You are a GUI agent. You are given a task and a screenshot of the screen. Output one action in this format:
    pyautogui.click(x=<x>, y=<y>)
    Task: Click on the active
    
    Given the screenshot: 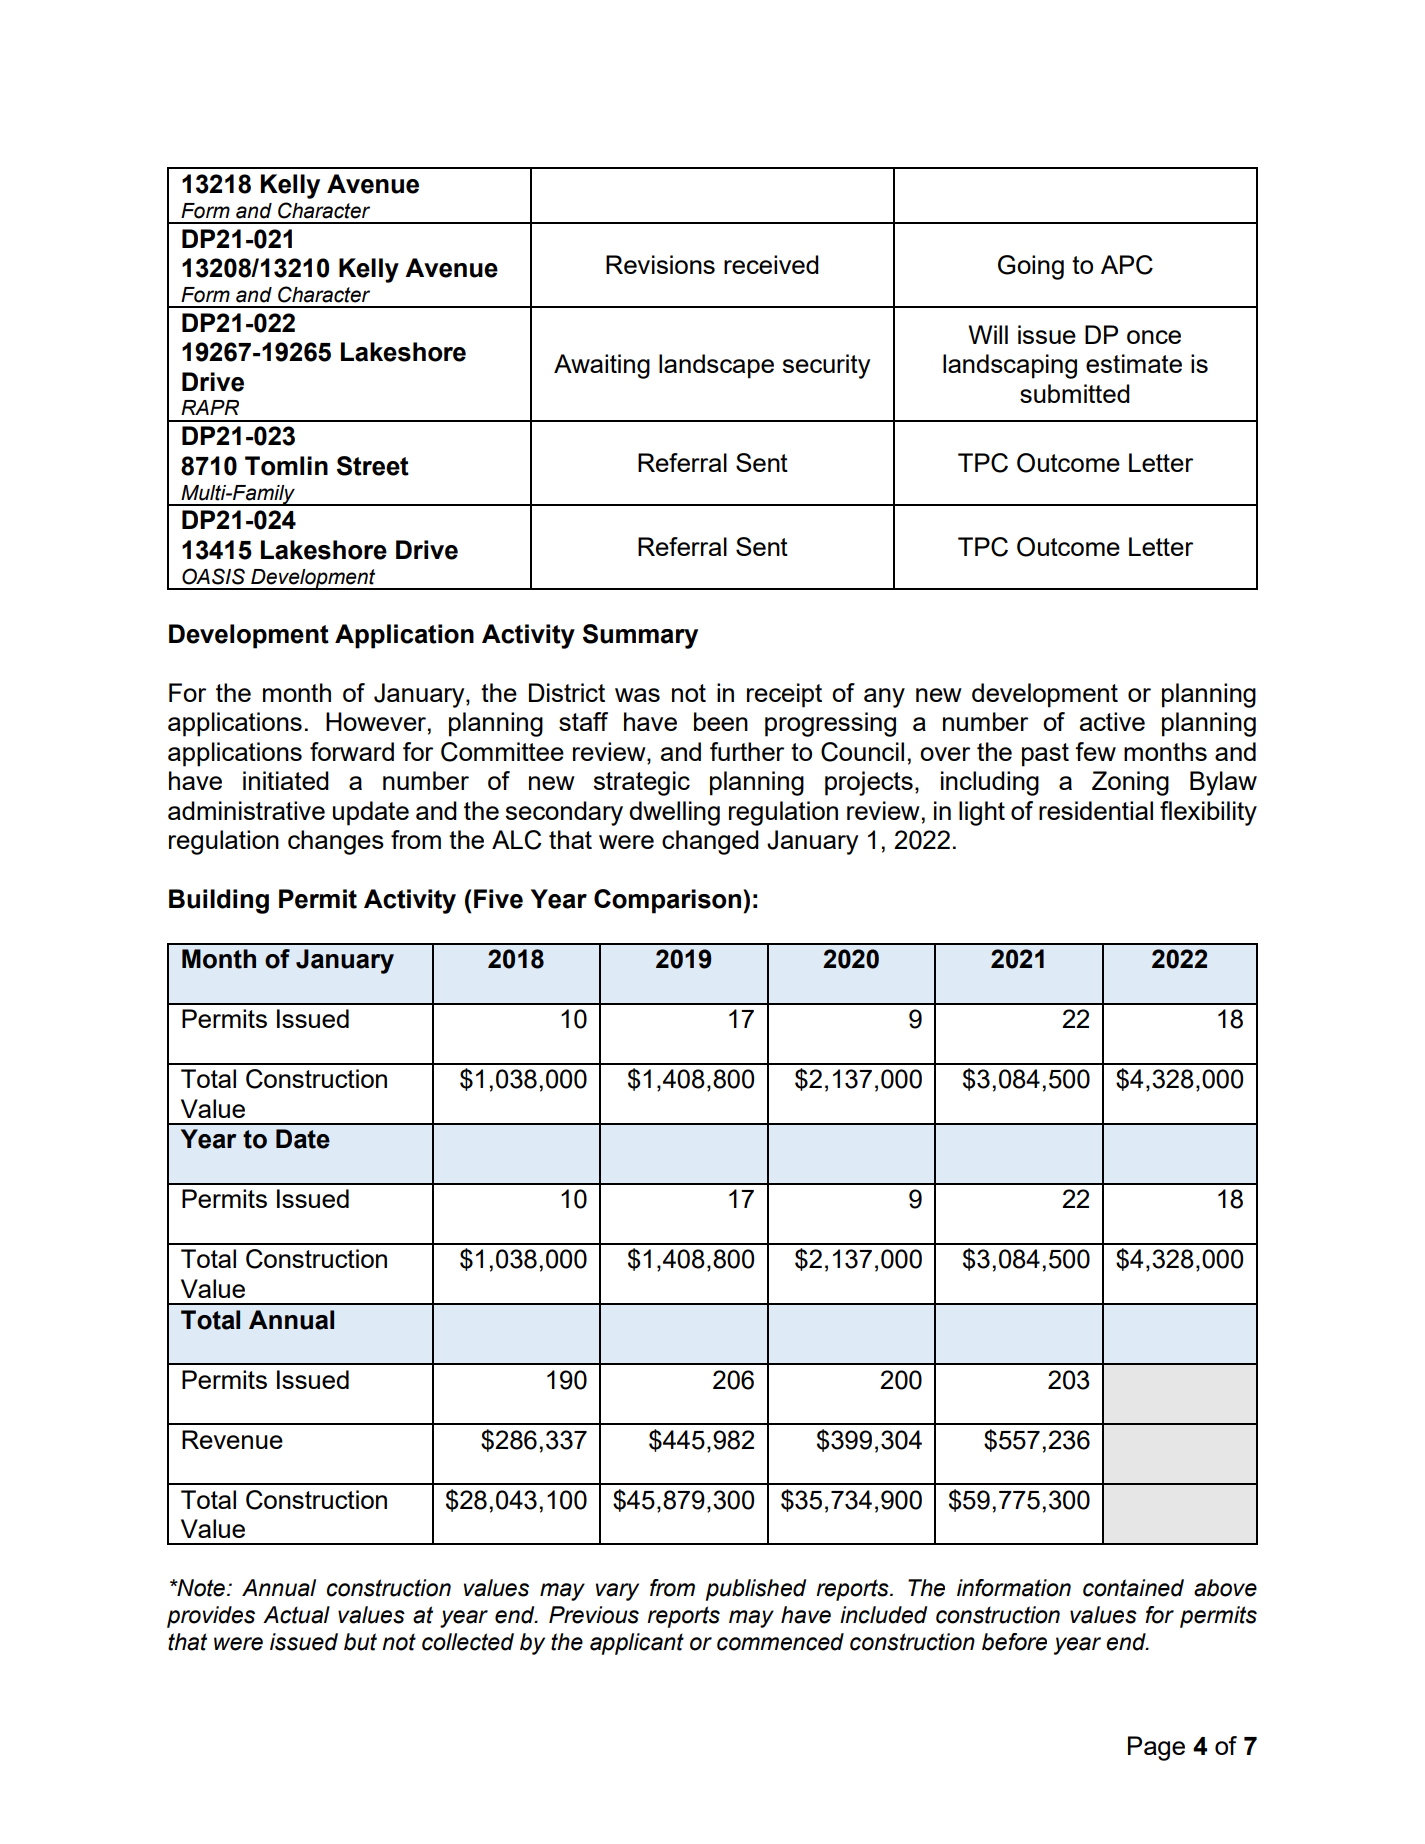 What is the action you would take?
    pyautogui.click(x=1112, y=721)
